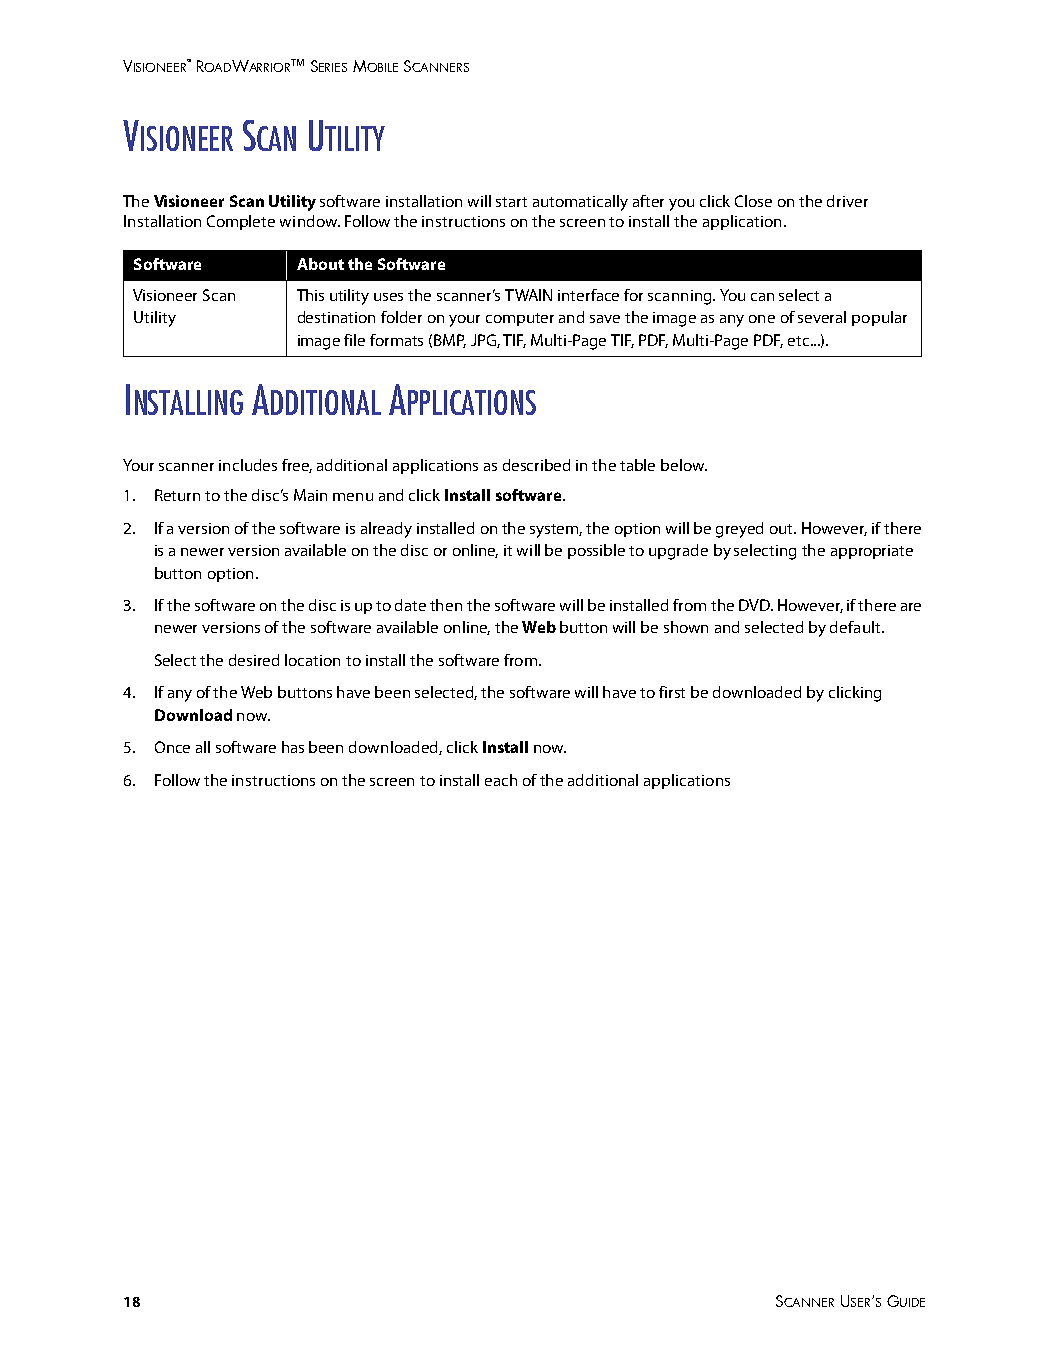  Describe the element at coordinates (536, 465) in the page. I see `described` at that location.
